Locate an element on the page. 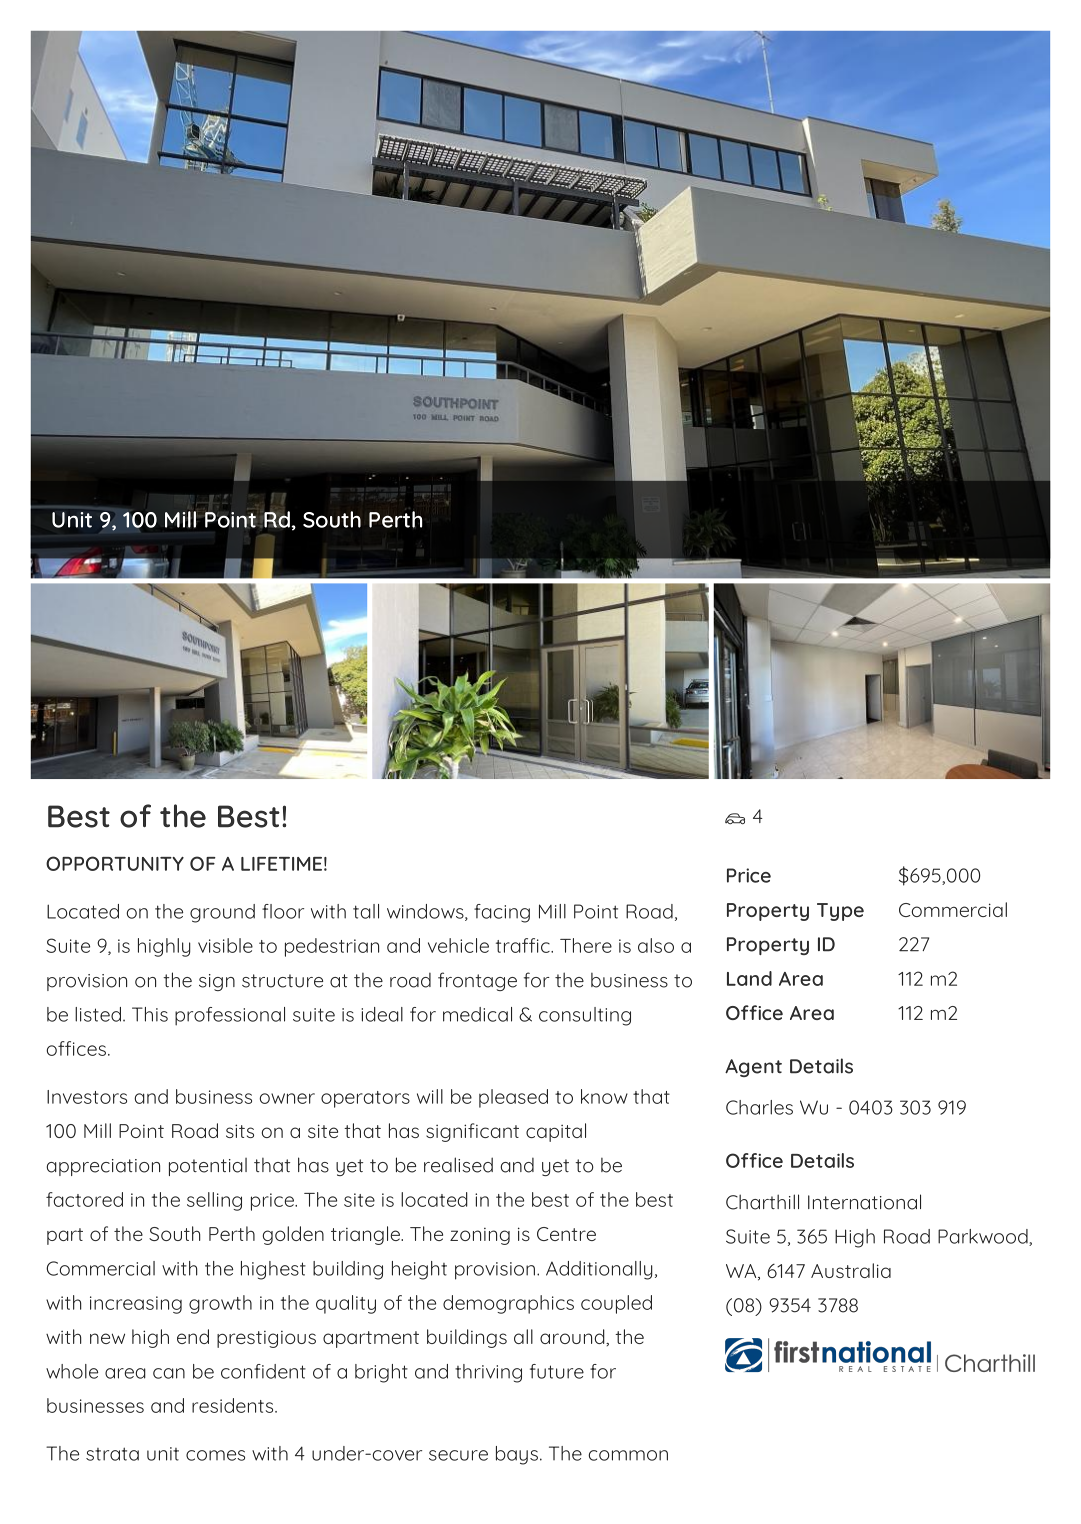 The width and height of the document is (1081, 1524). This is located at coordinates (150, 1014).
